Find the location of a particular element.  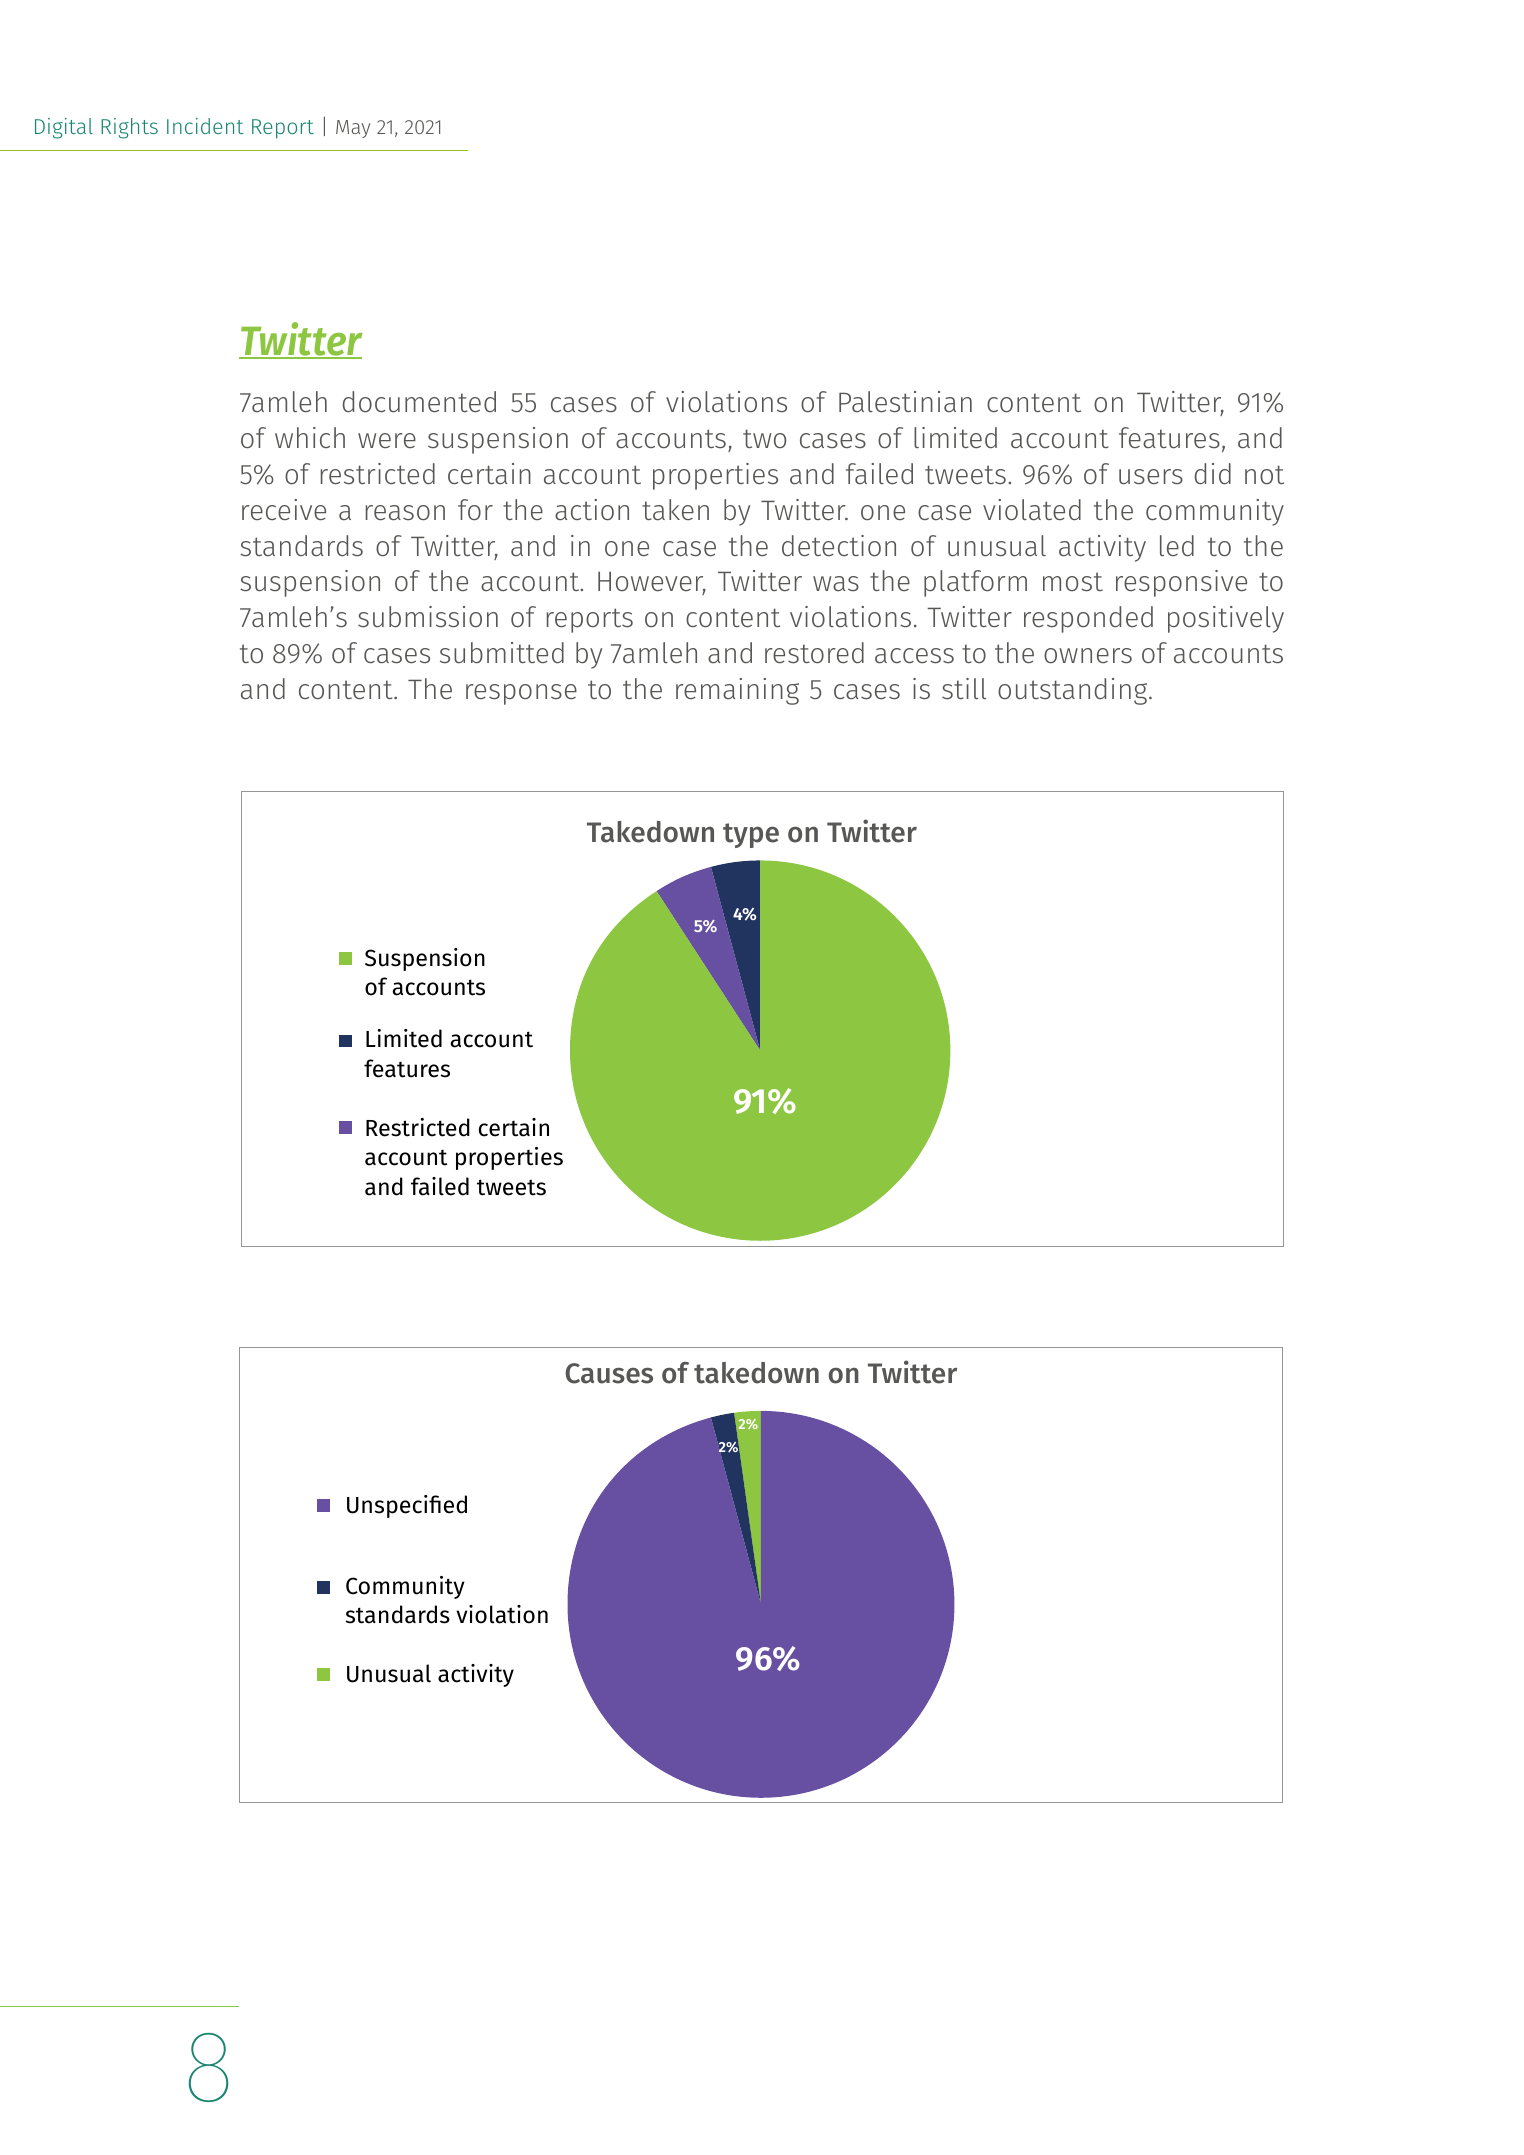

Causes is located at coordinates (609, 1373).
